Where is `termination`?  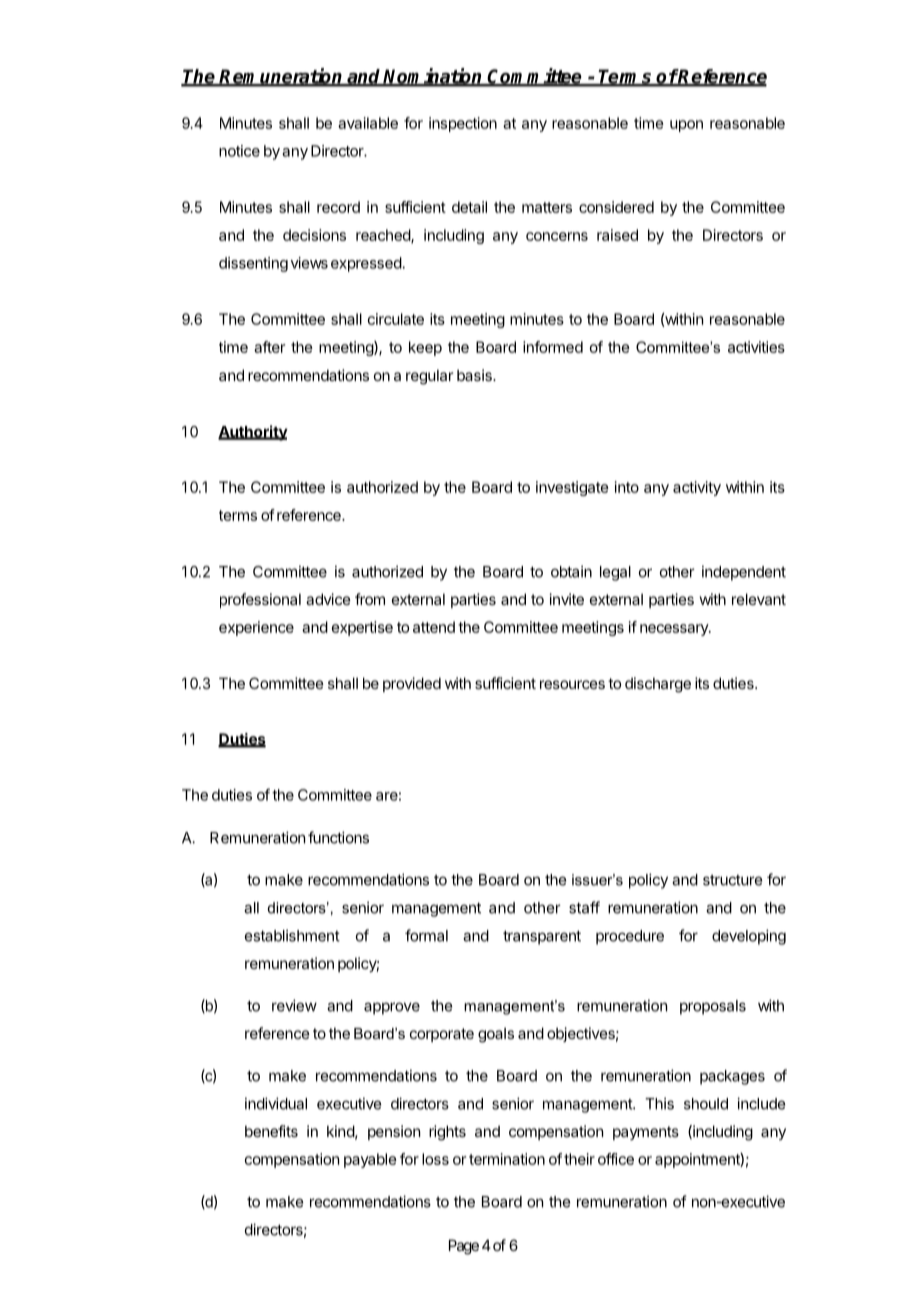 termination is located at coordinates (507, 1159).
